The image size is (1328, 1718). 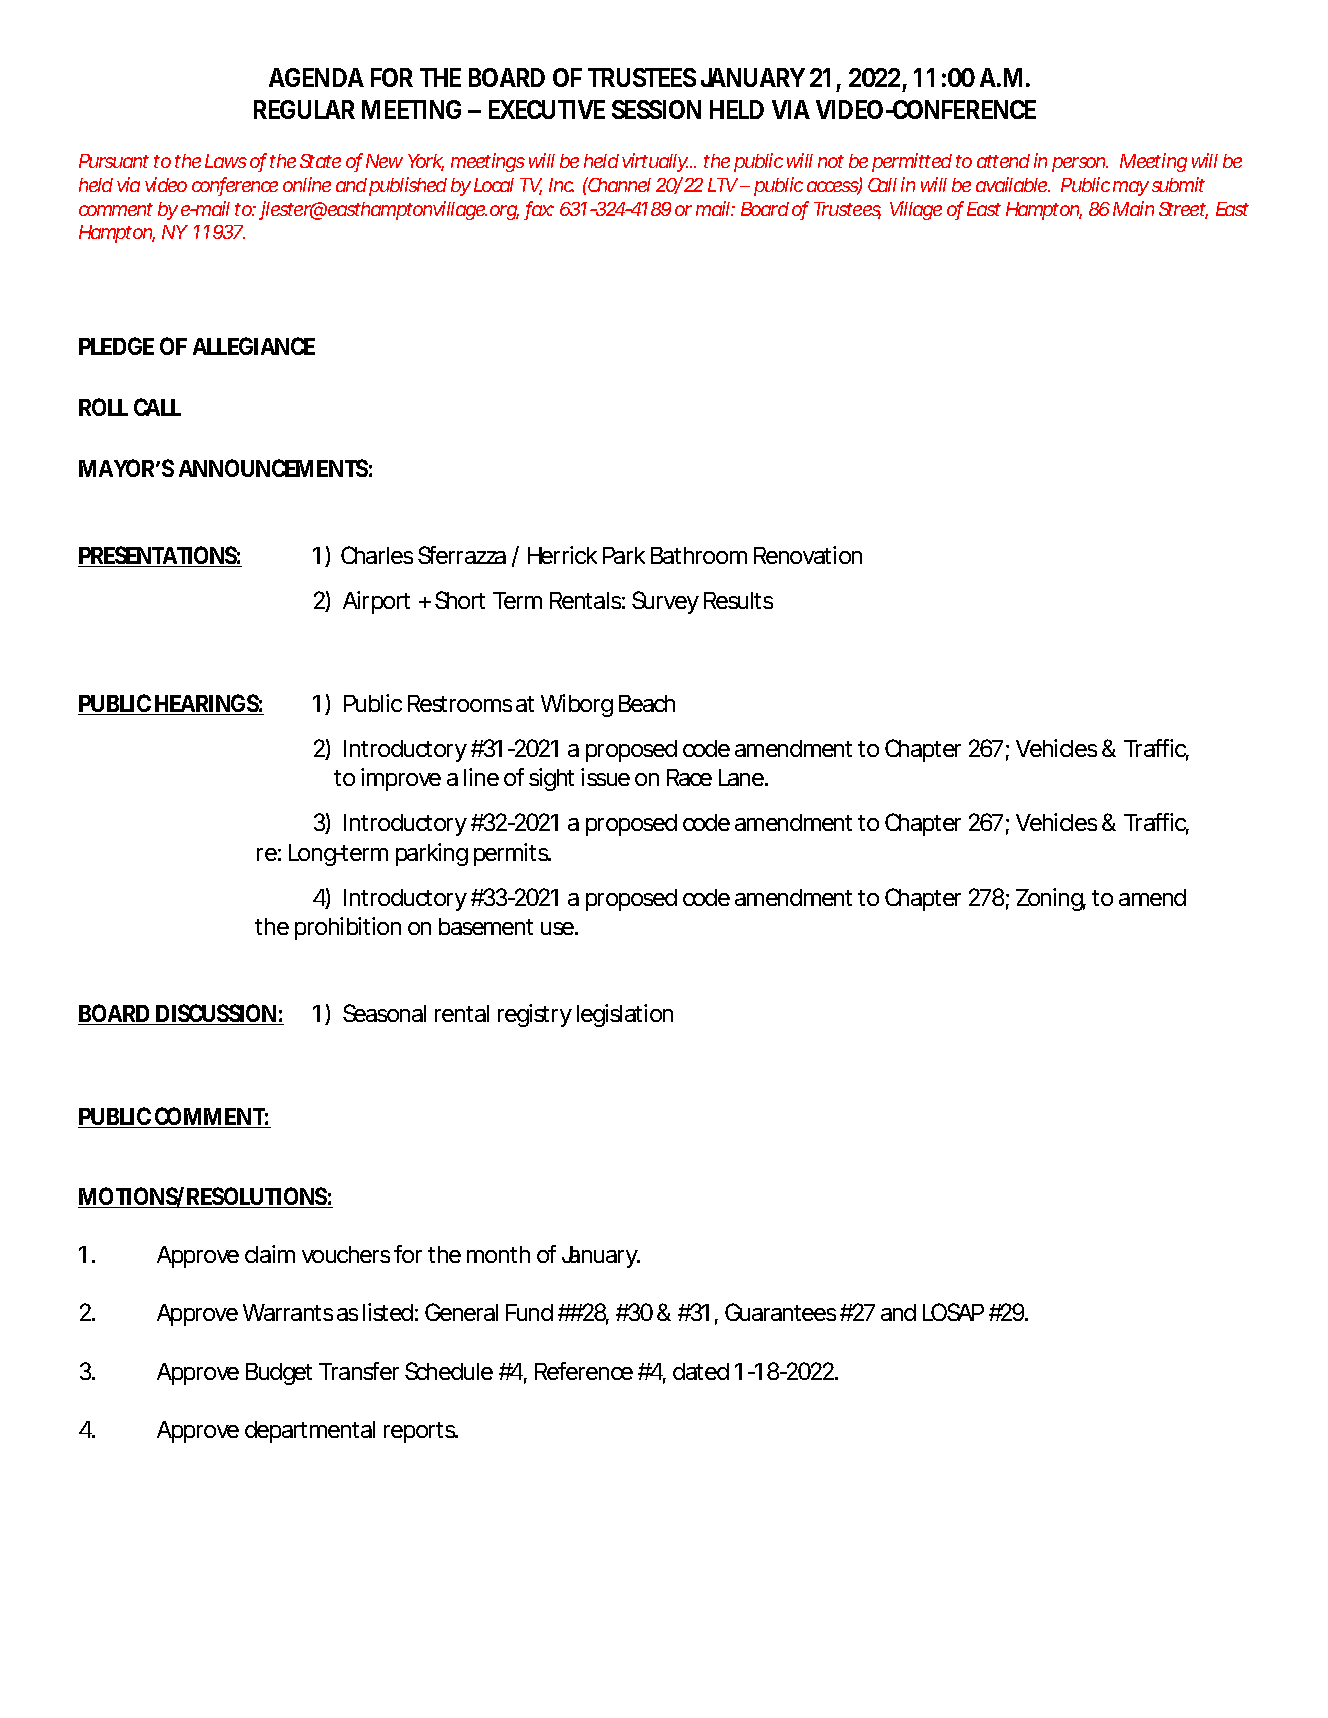 What do you see at coordinates (701, 1371) in the screenshot?
I see `dated` at bounding box center [701, 1371].
